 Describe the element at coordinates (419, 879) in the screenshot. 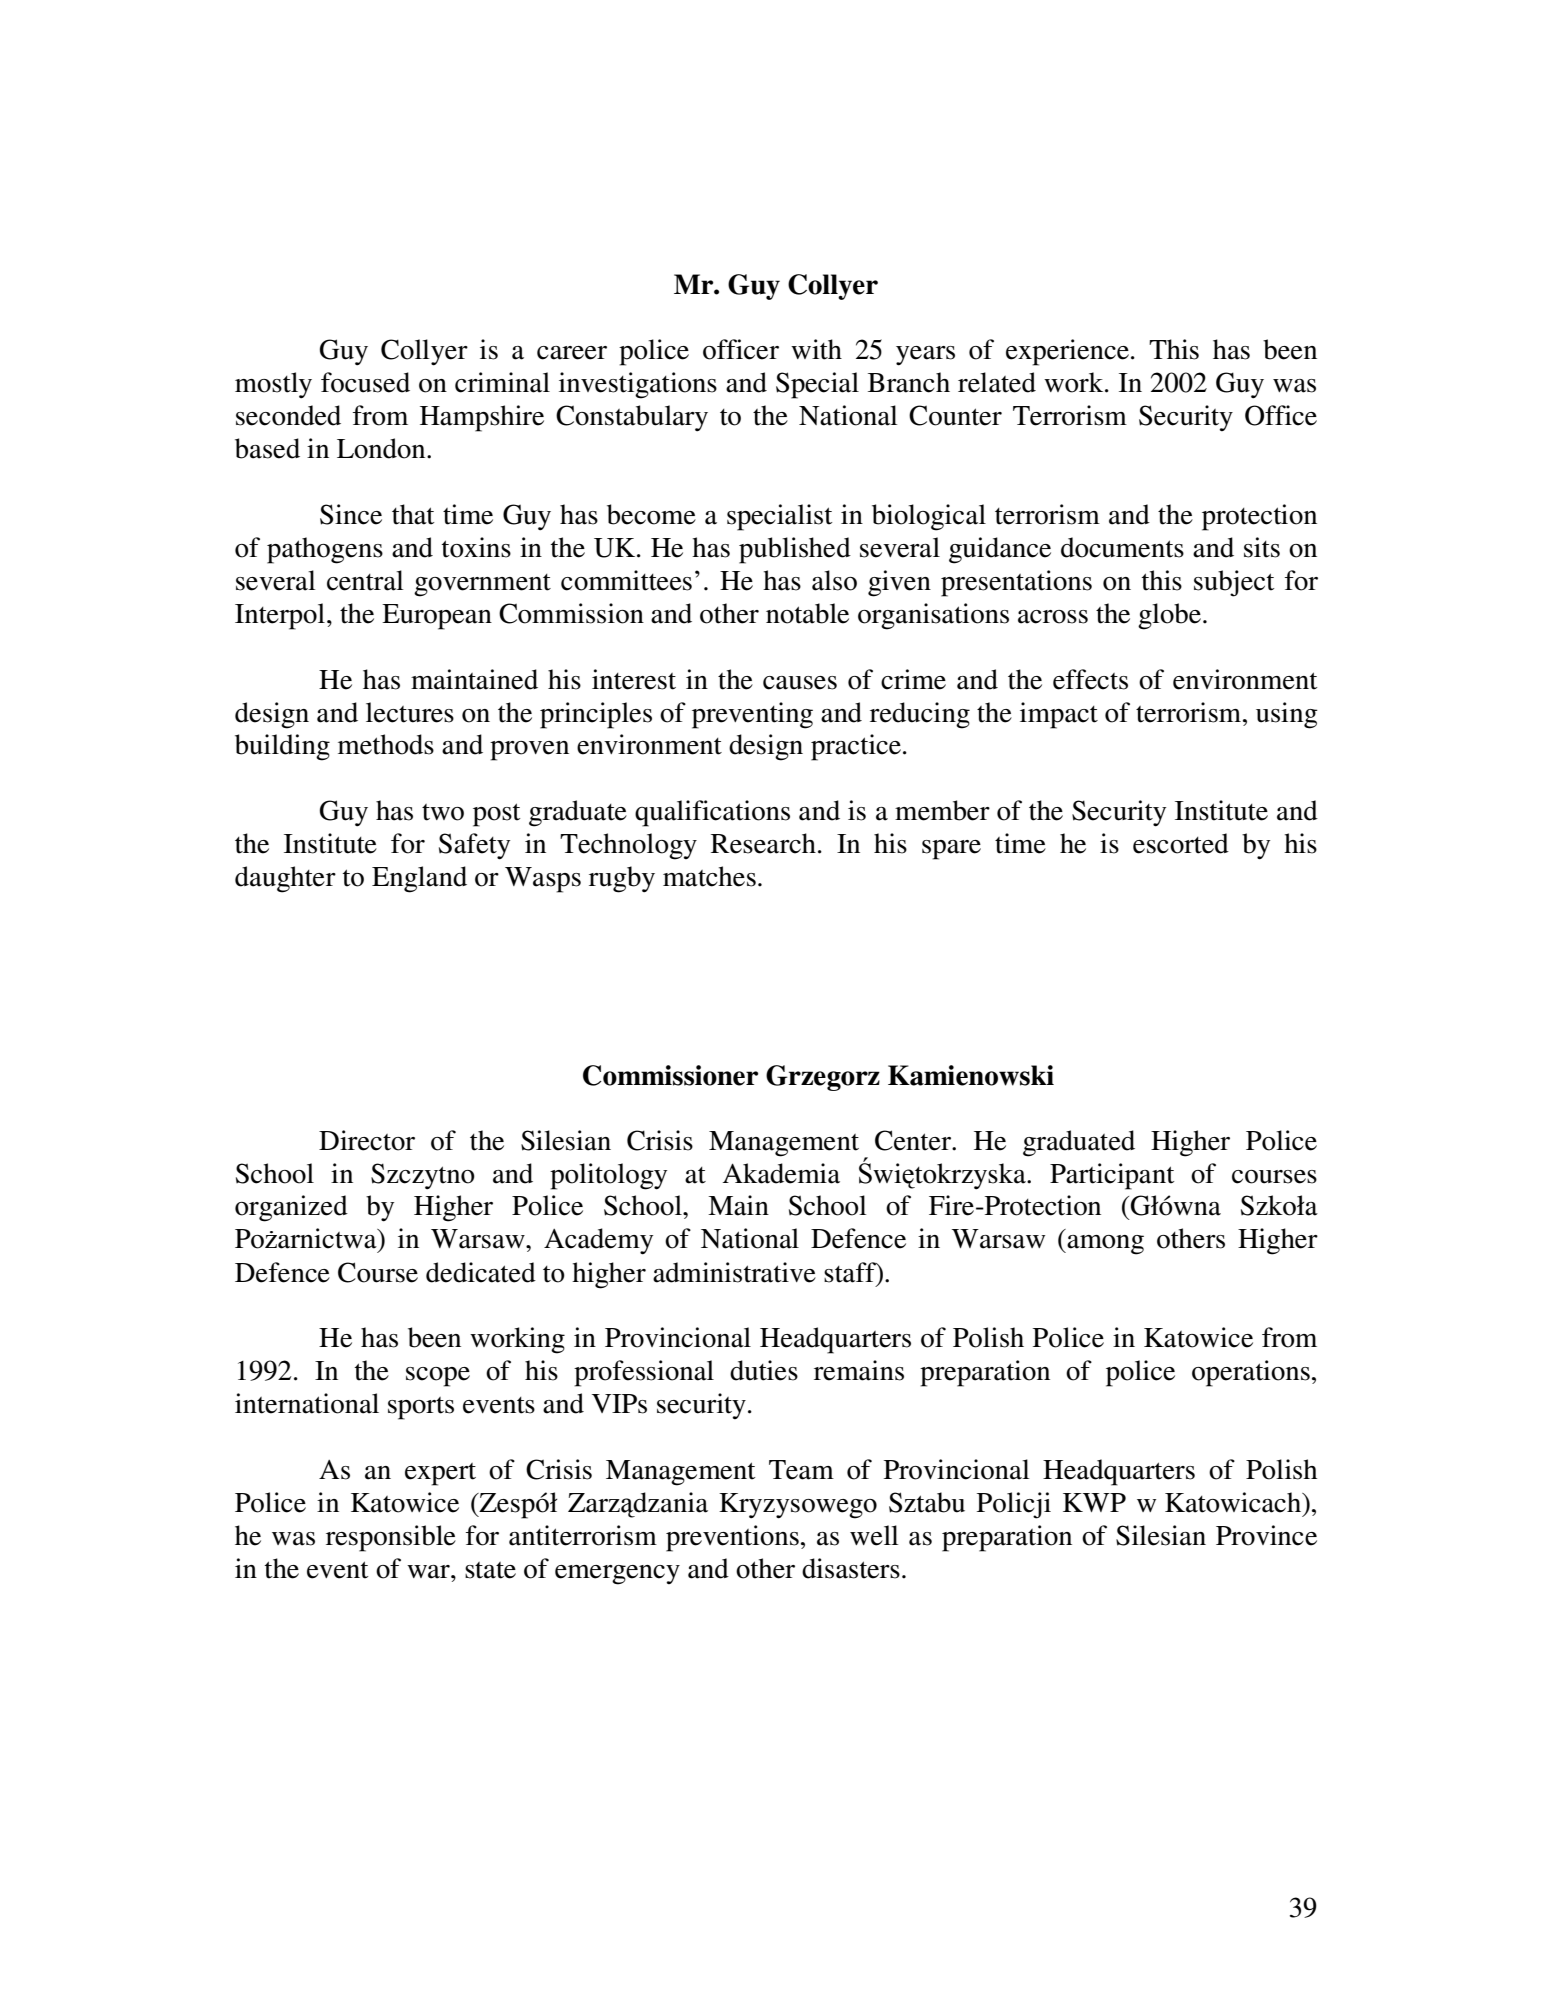

I see `England` at that location.
